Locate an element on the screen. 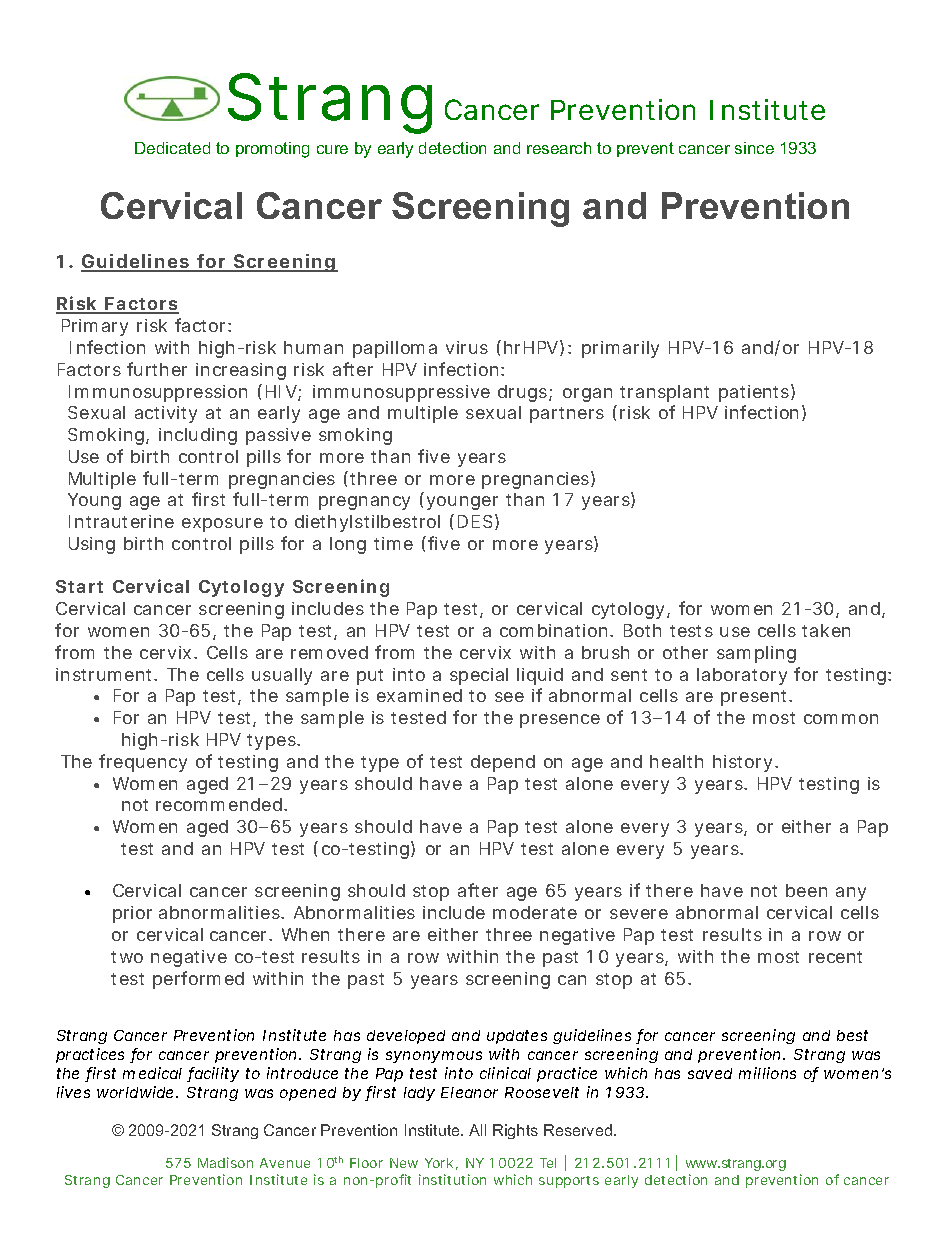 The image size is (952, 1233). depend is located at coordinates (503, 763).
